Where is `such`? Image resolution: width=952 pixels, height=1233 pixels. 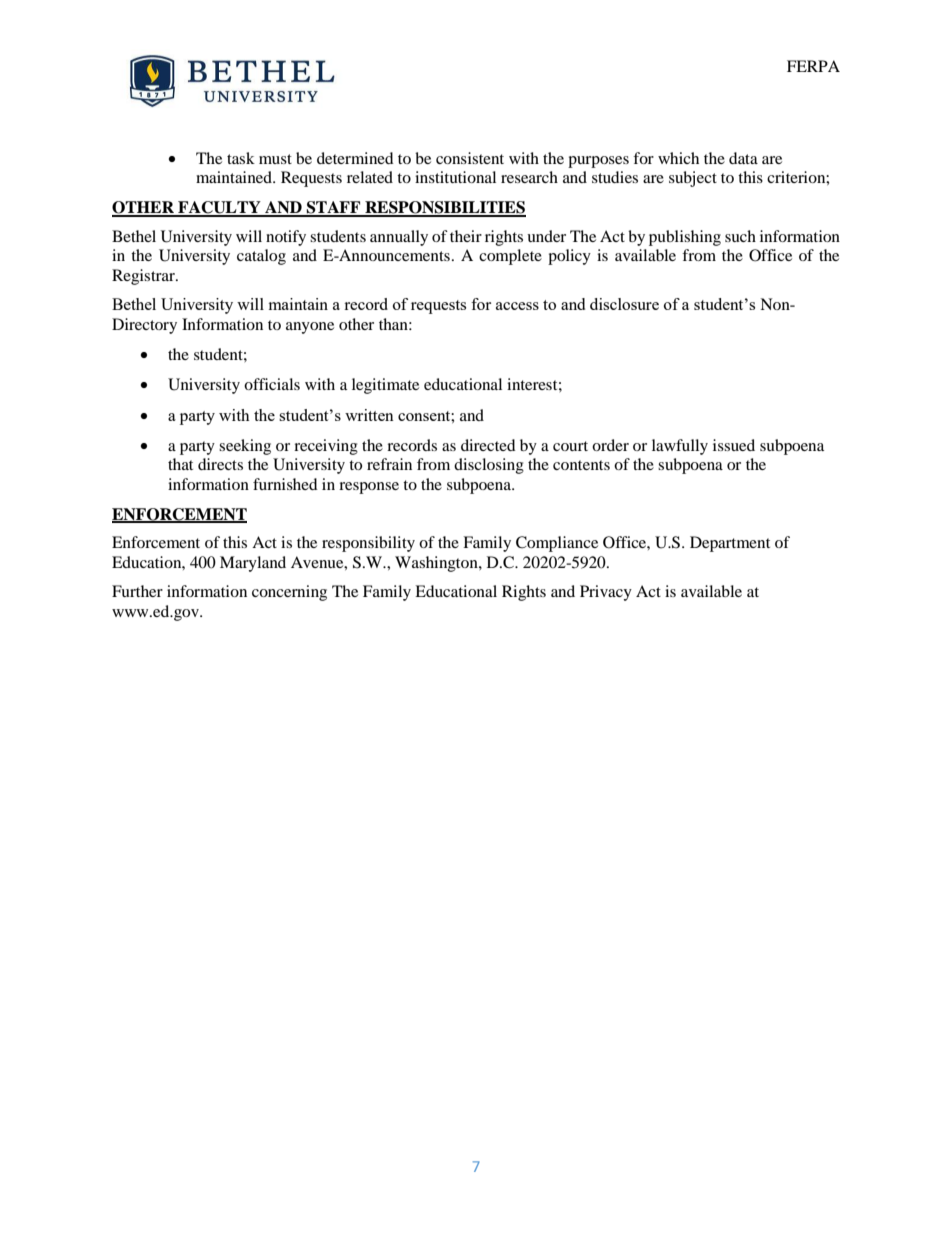 such is located at coordinates (740, 236).
